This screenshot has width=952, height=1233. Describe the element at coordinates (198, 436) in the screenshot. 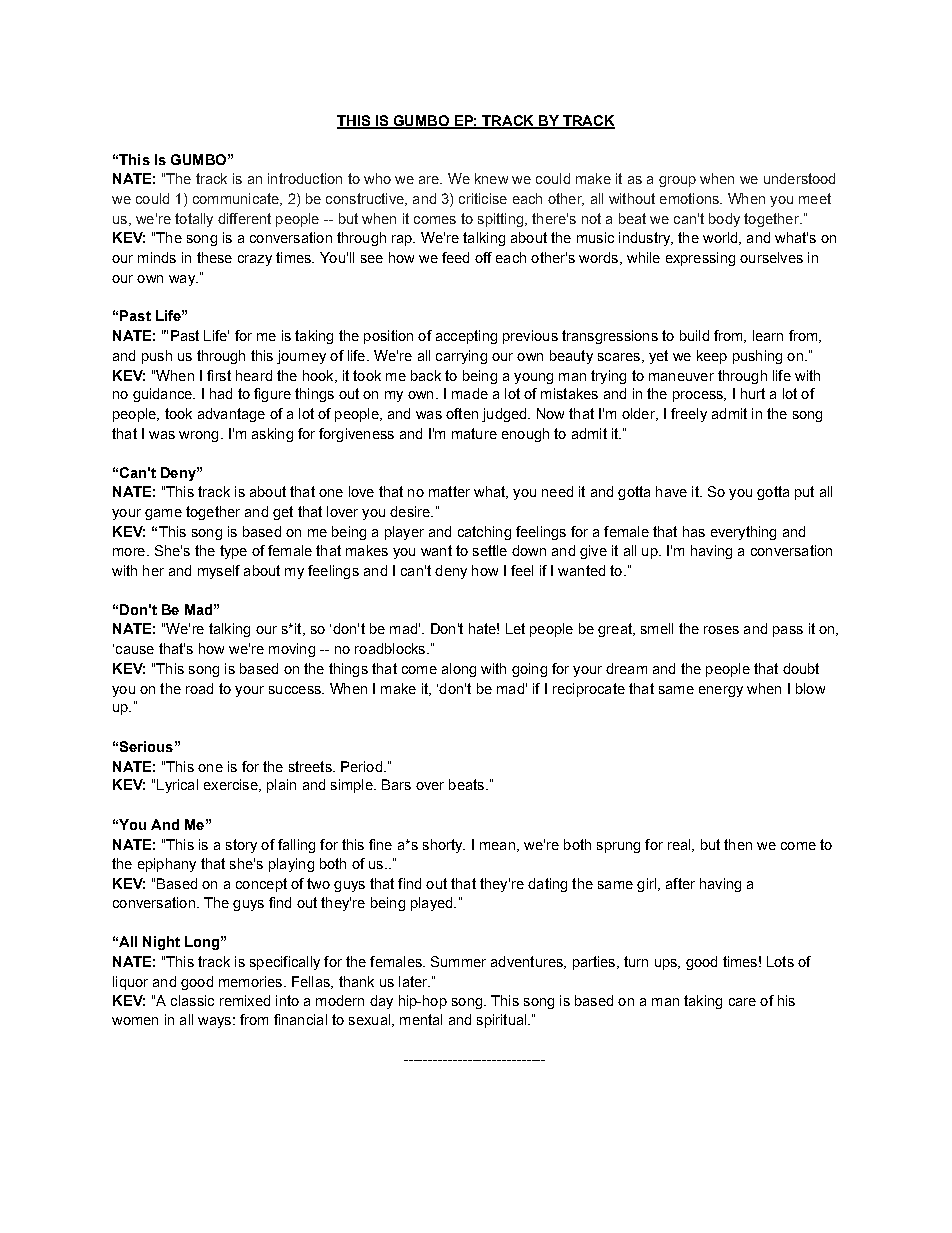

I see `wrong` at that location.
